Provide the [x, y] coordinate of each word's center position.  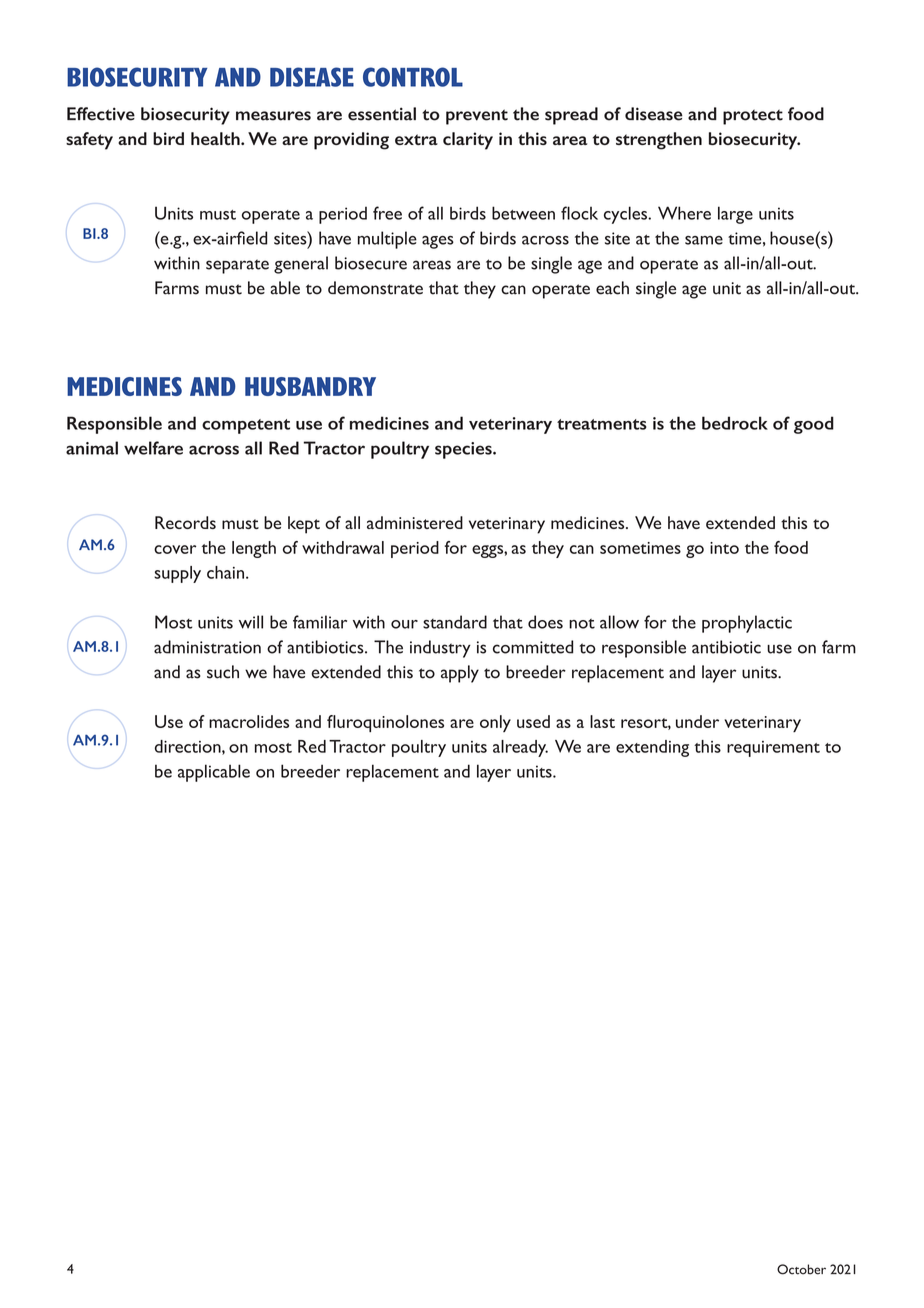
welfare [153, 448]
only [495, 723]
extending [652, 748]
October [801, 1269]
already [520, 748]
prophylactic [747, 624]
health [216, 138]
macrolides [249, 721]
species [464, 450]
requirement [773, 749]
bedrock [735, 423]
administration [207, 647]
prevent [477, 117]
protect [753, 117]
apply [460, 674]
